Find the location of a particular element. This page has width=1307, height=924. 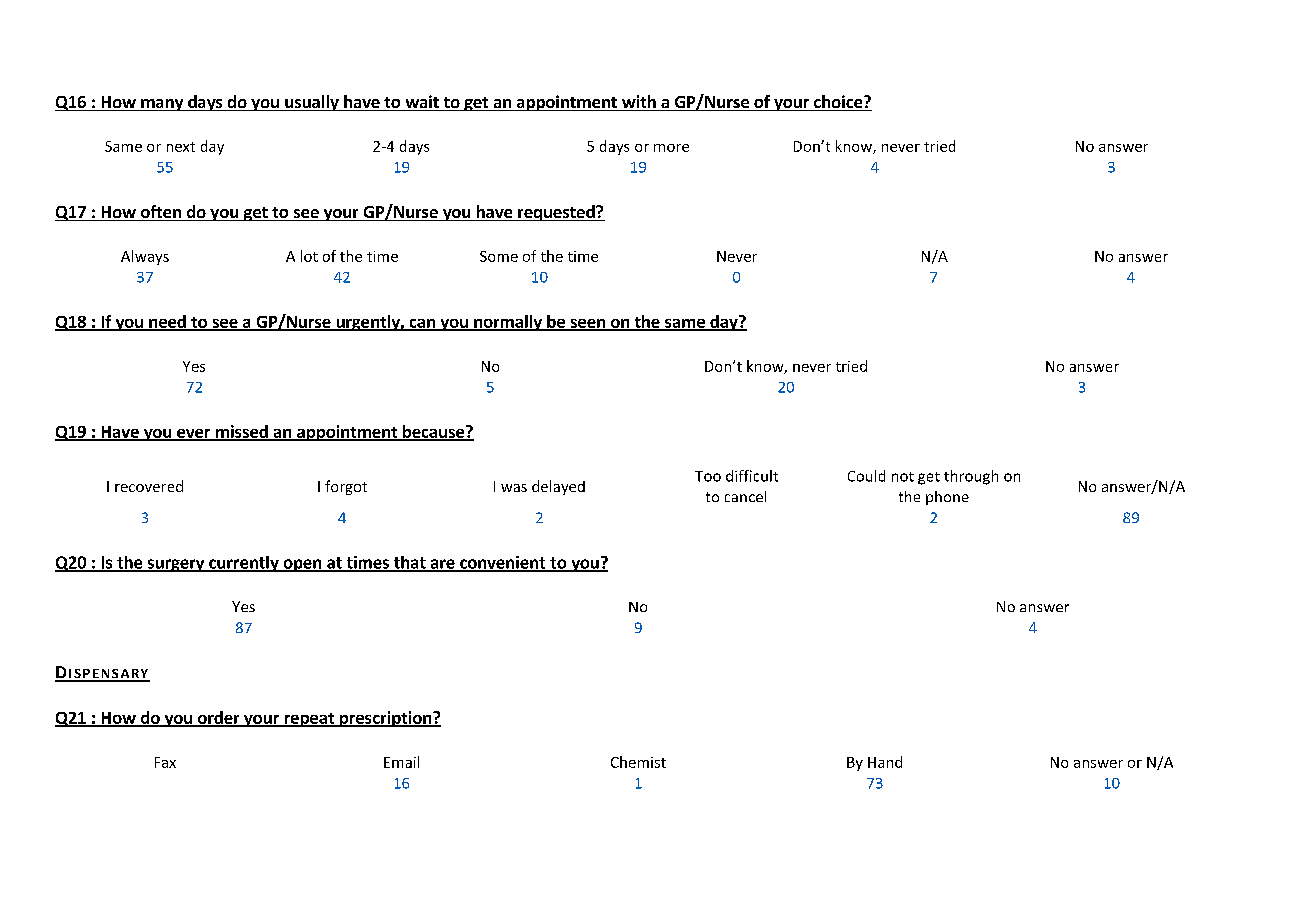

normally is located at coordinates (508, 323).
